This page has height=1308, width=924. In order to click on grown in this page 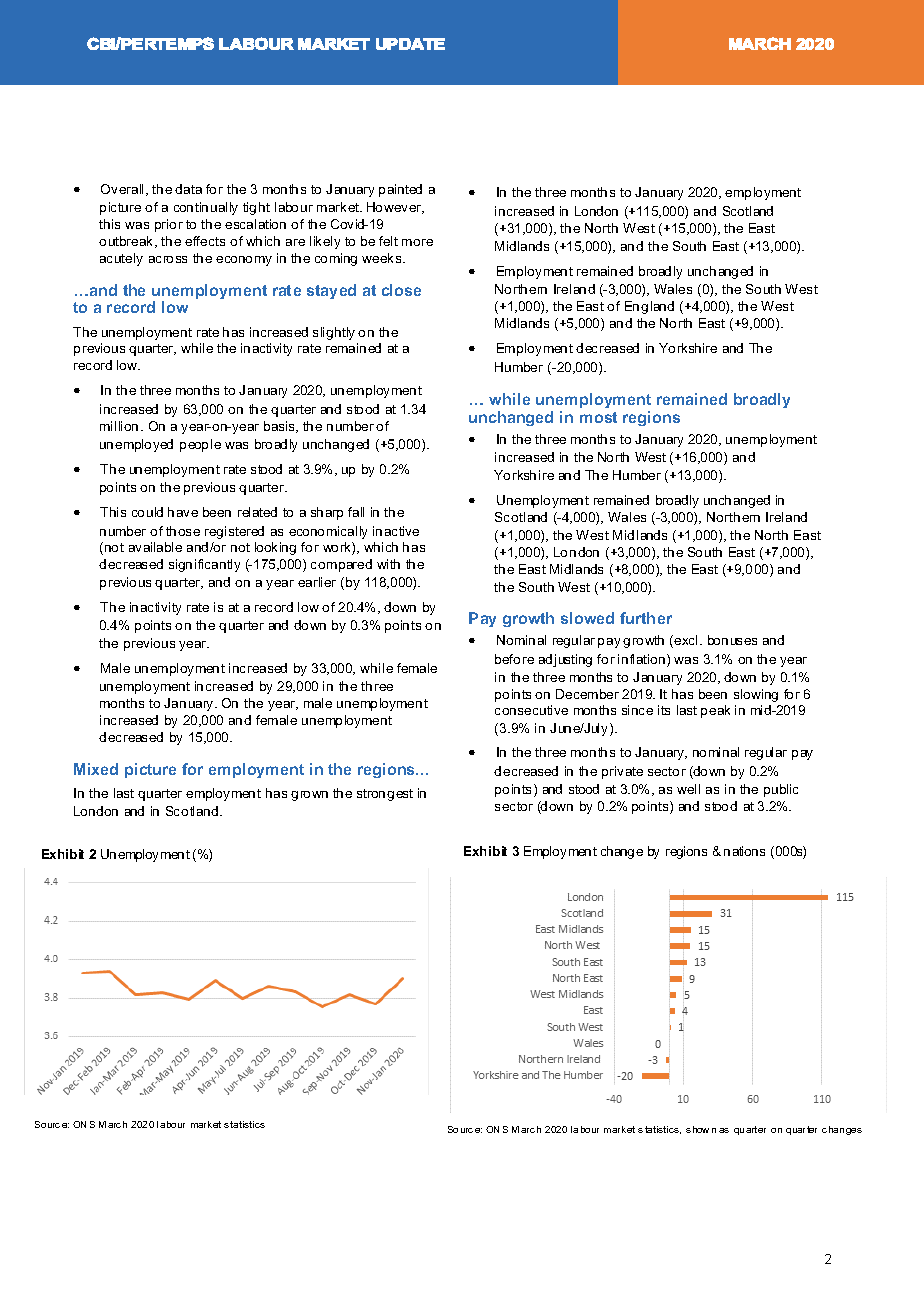, I will do `click(309, 796)`.
